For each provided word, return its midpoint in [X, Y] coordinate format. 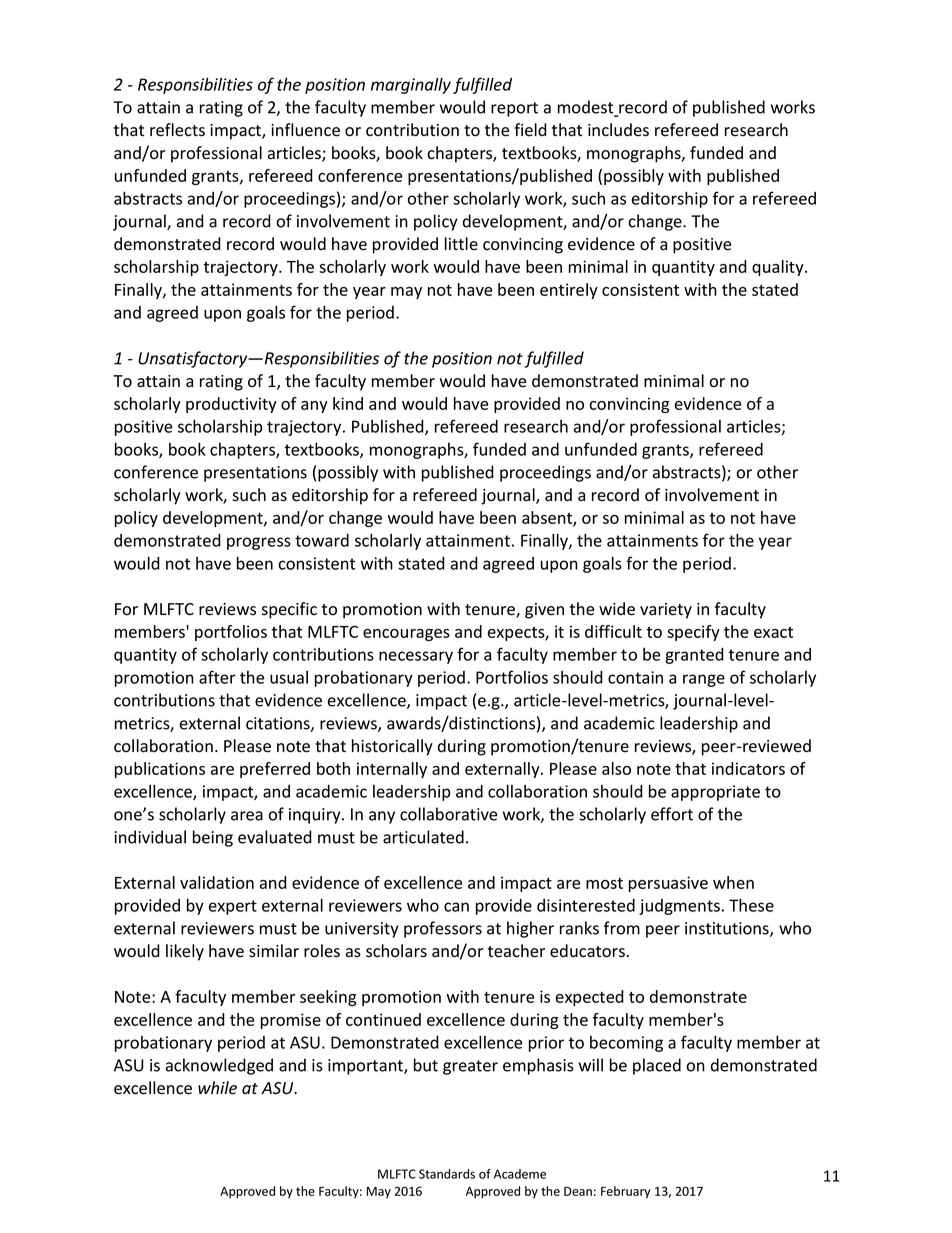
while [217, 1088]
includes [618, 130]
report [514, 109]
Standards [447, 1174]
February [626, 1192]
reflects [177, 130]
